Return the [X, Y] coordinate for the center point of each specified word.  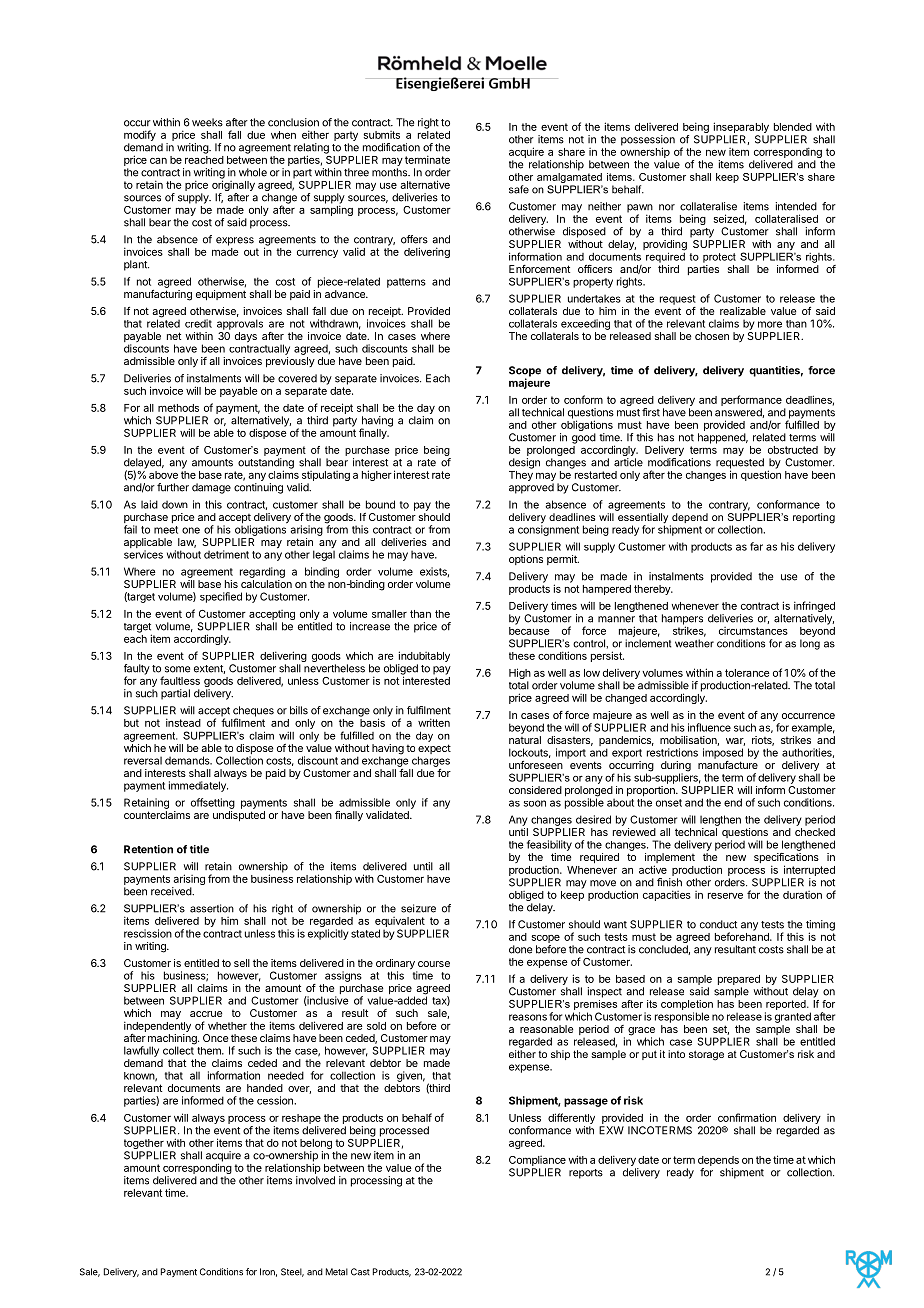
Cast [360, 1272]
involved [315, 1180]
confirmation [747, 1117]
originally [233, 186]
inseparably [741, 127]
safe [519, 189]
